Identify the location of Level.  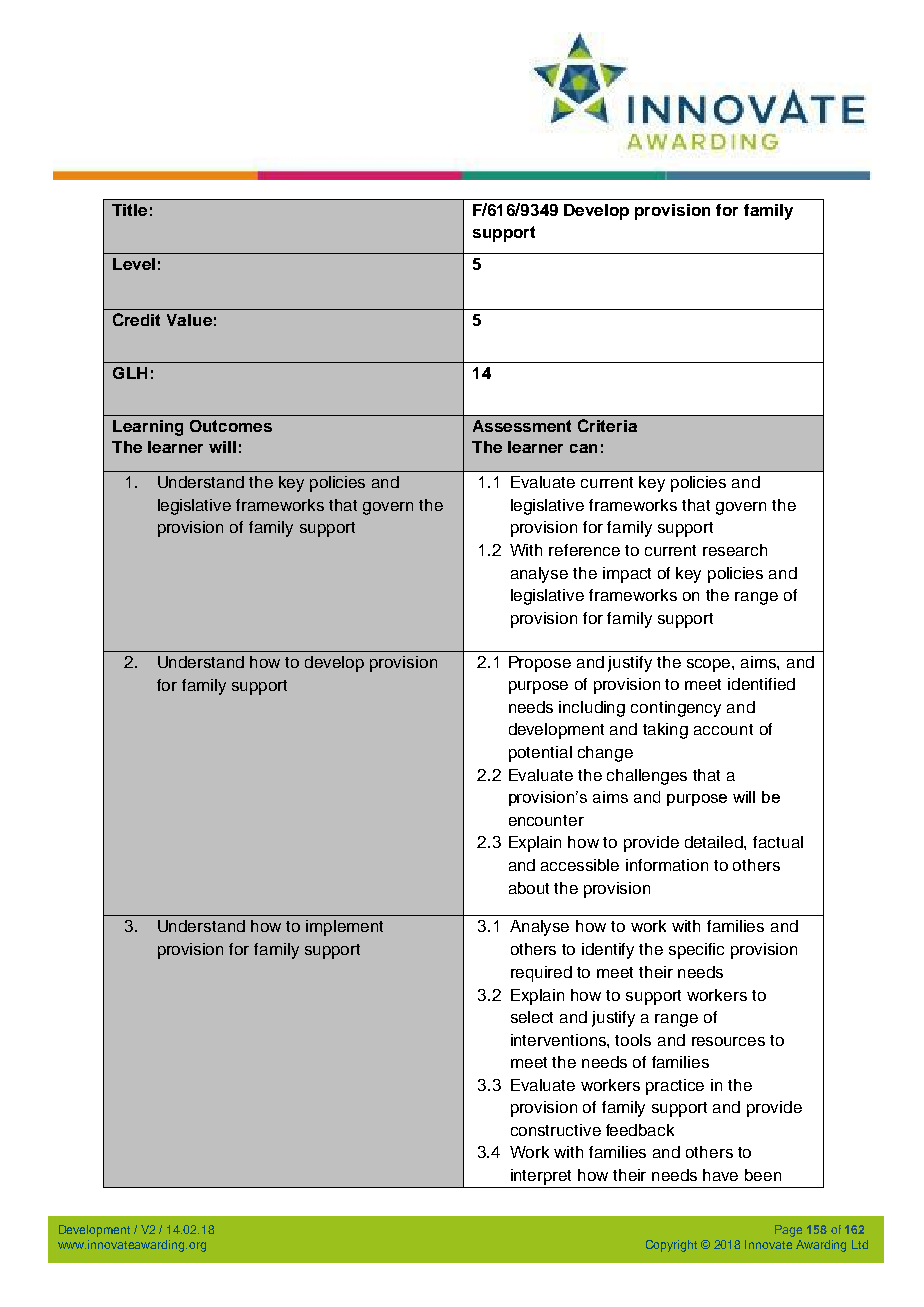
(134, 264).
